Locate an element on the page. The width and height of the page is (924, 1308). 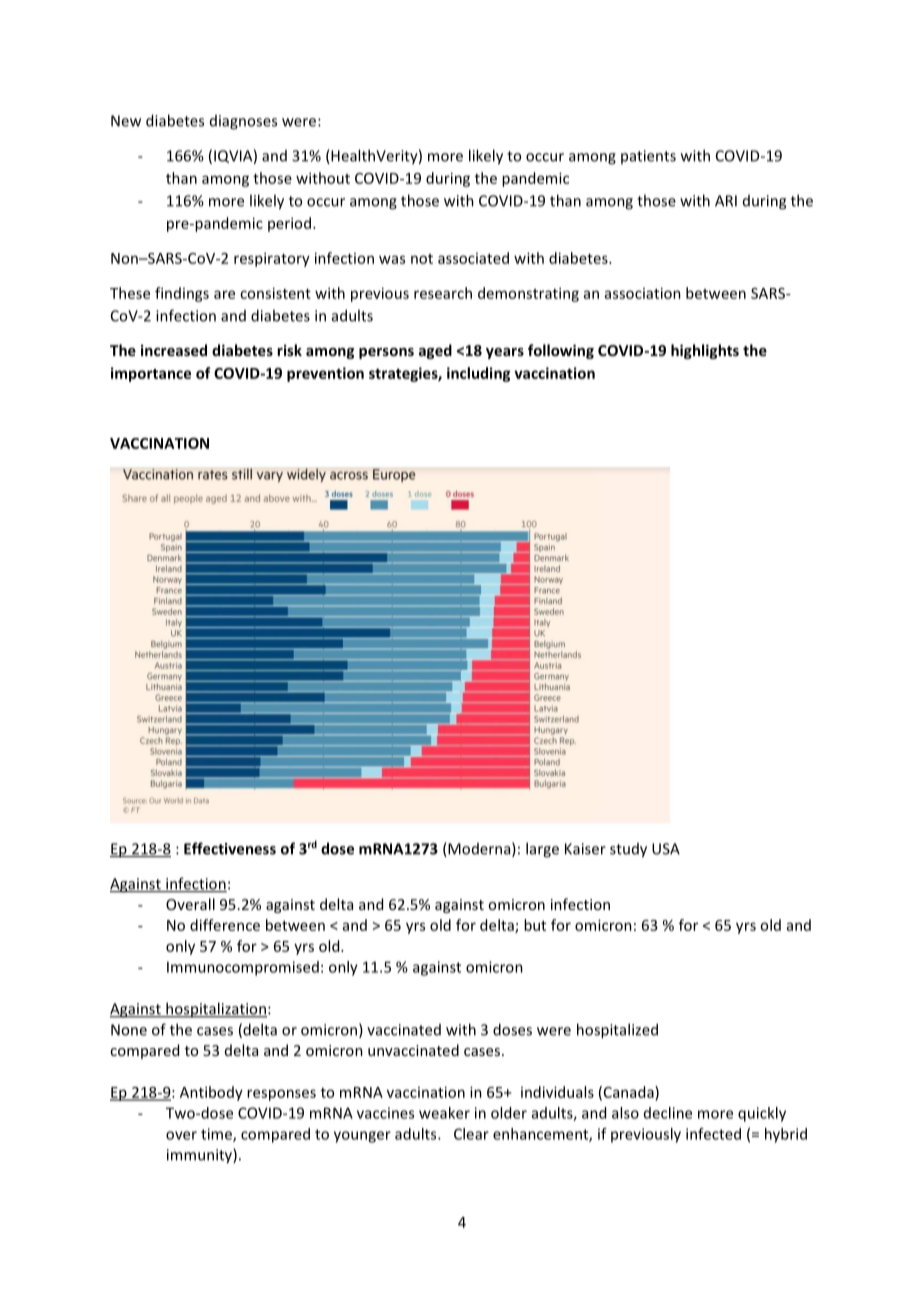
diagnoses is located at coordinates (243, 122).
